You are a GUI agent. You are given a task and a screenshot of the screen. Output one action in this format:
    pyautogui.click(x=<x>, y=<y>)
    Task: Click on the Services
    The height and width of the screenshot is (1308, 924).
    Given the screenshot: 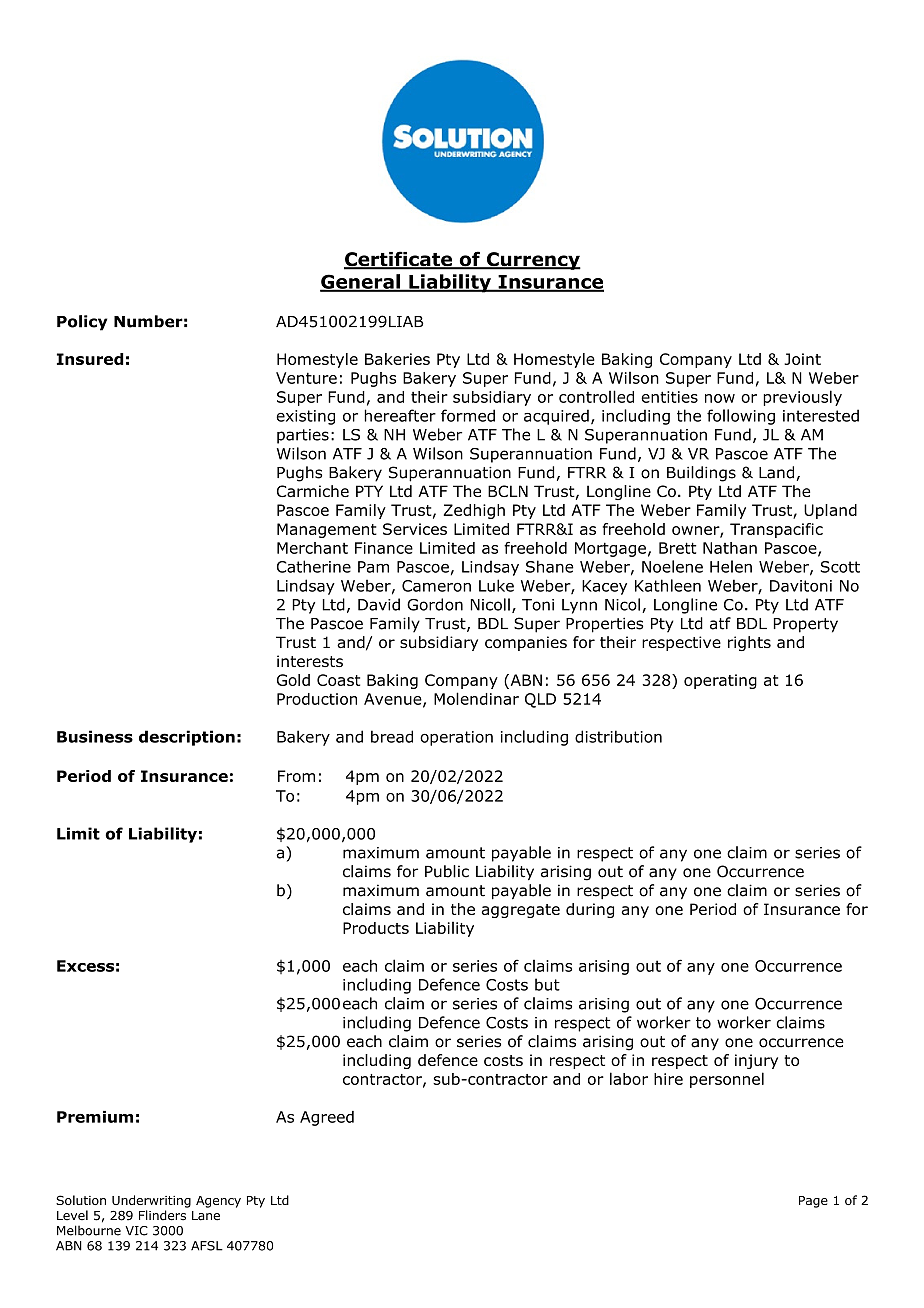 What is the action you would take?
    pyautogui.click(x=415, y=529)
